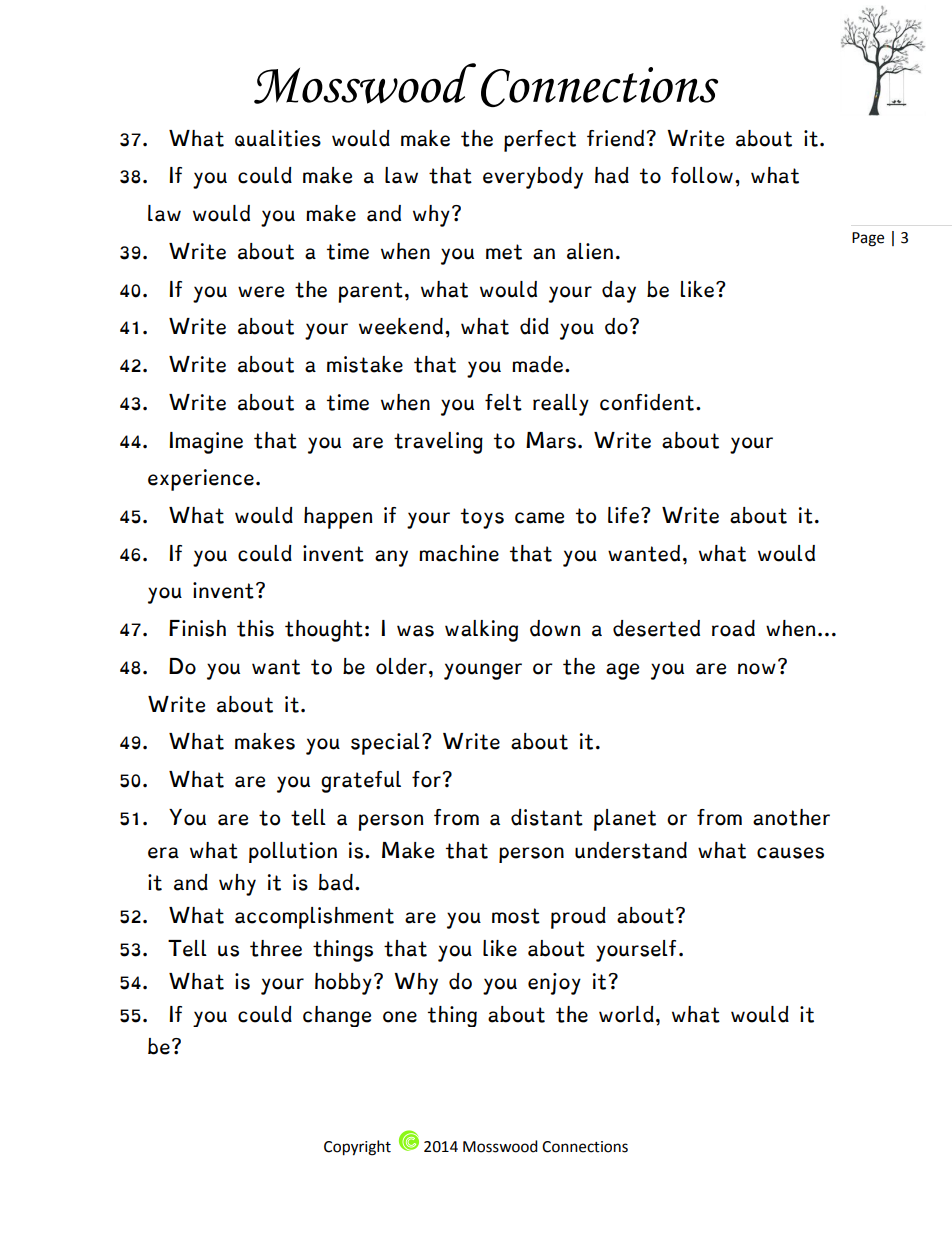 This screenshot has height=1233, width=952. What do you see at coordinates (702, 175) in the screenshot?
I see `follow` at bounding box center [702, 175].
